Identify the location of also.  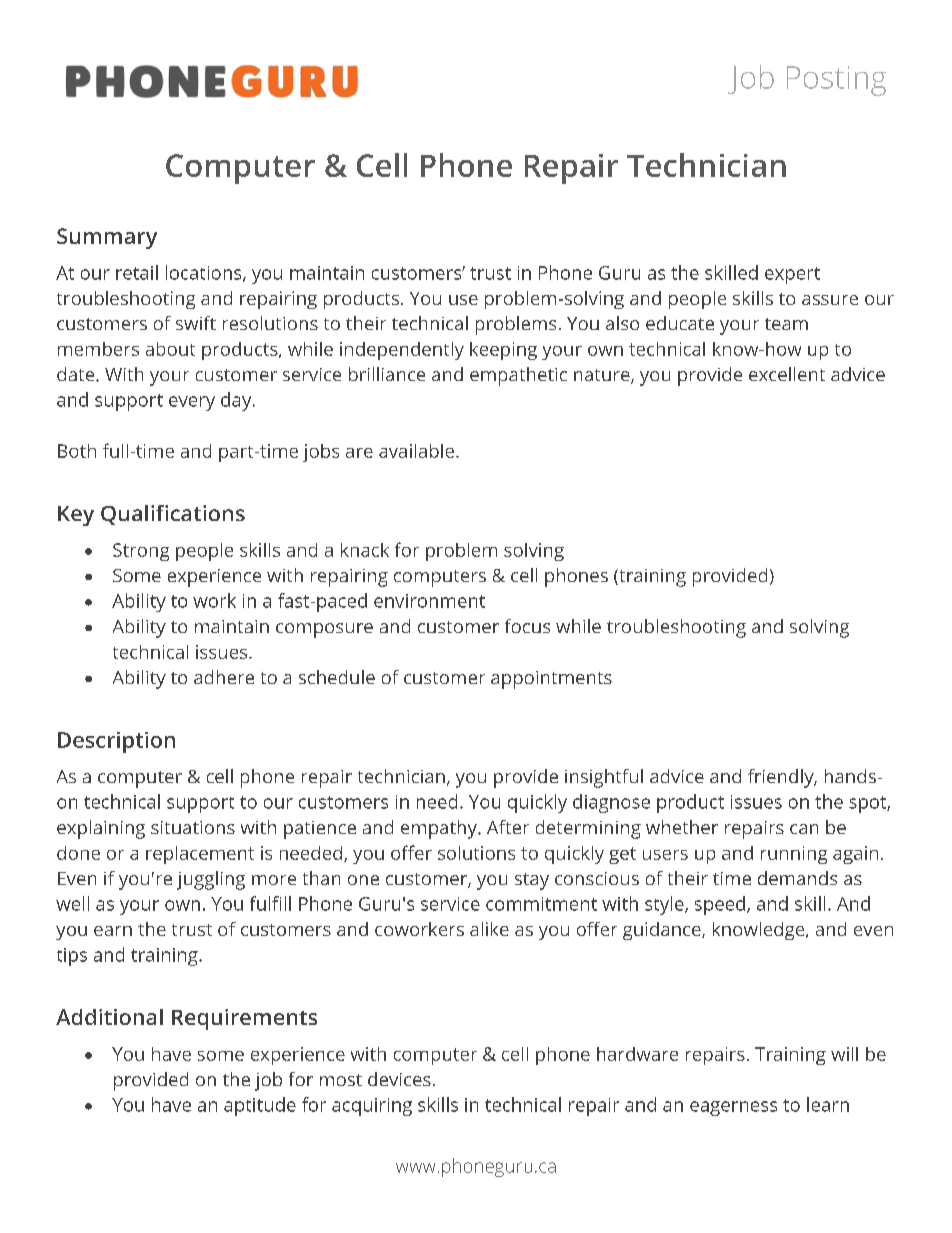
(622, 323).
